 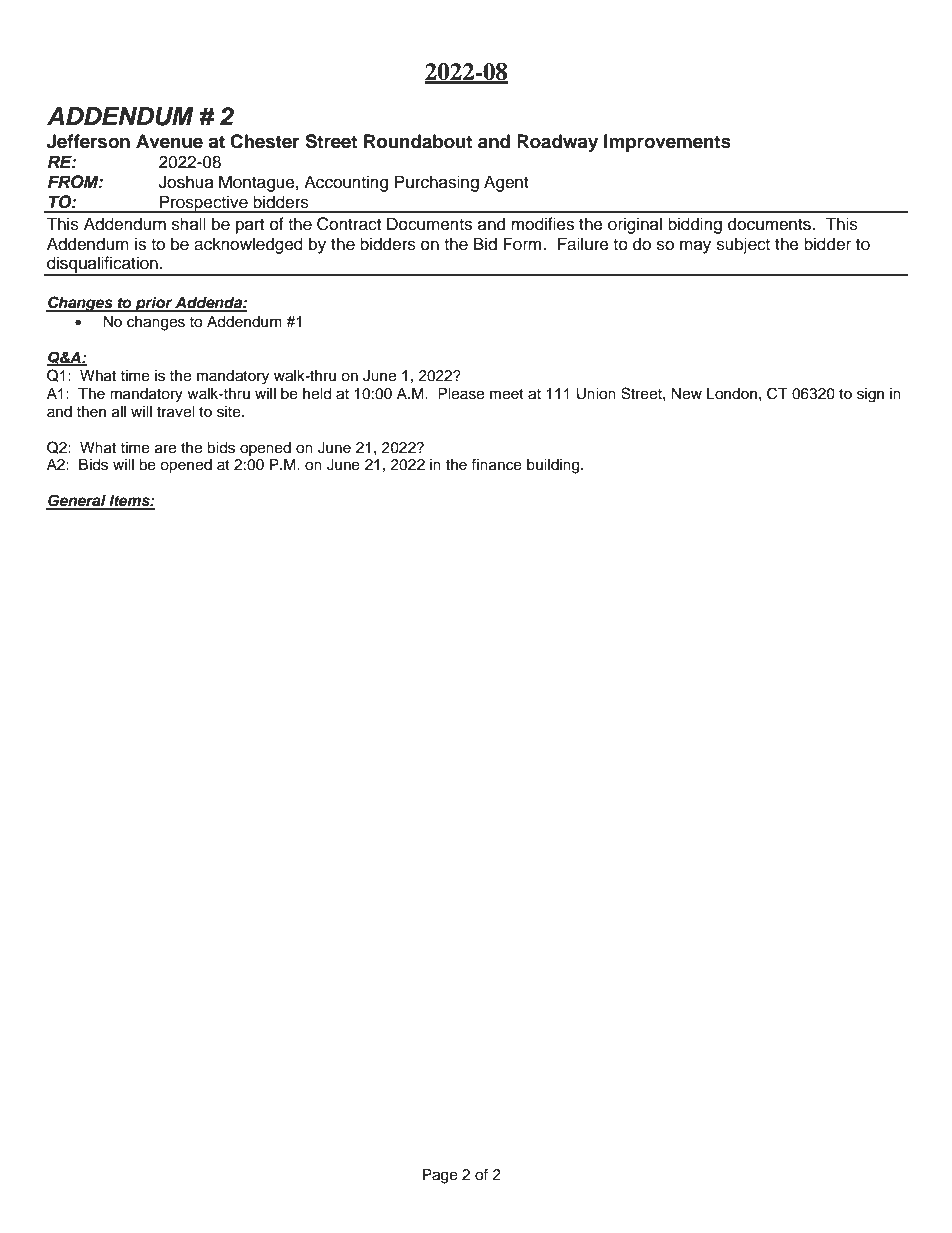 I want to click on bidding, so click(x=695, y=225).
